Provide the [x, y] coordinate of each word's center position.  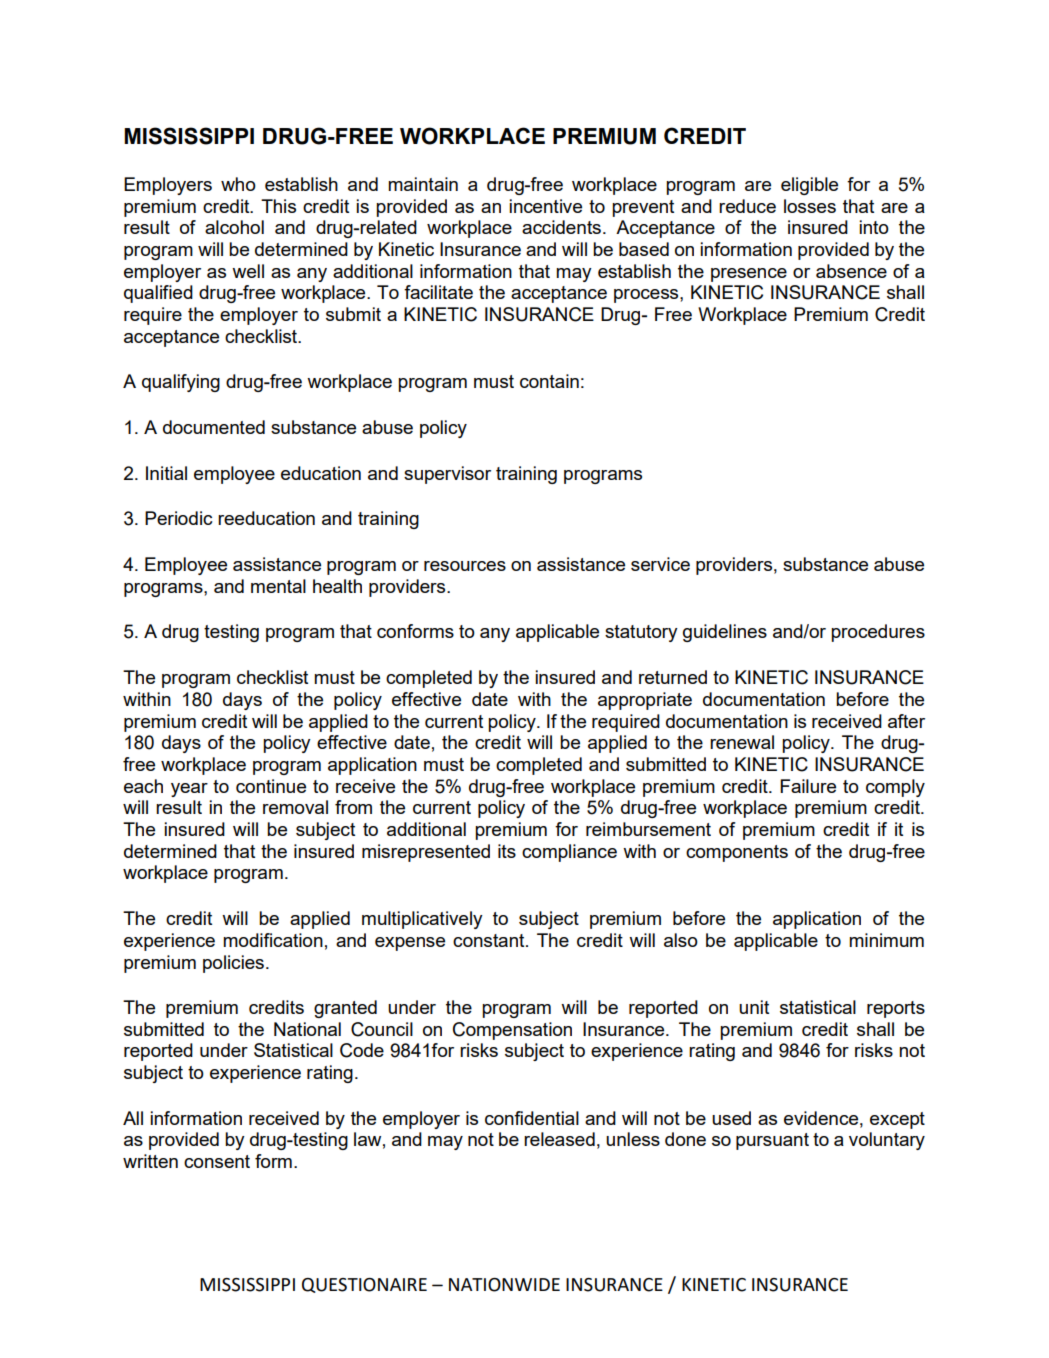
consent [217, 1161]
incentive [545, 206]
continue [271, 786]
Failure [808, 786]
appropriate [645, 701]
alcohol [234, 227]
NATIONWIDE [504, 1285]
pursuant [772, 1141]
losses [810, 206]
